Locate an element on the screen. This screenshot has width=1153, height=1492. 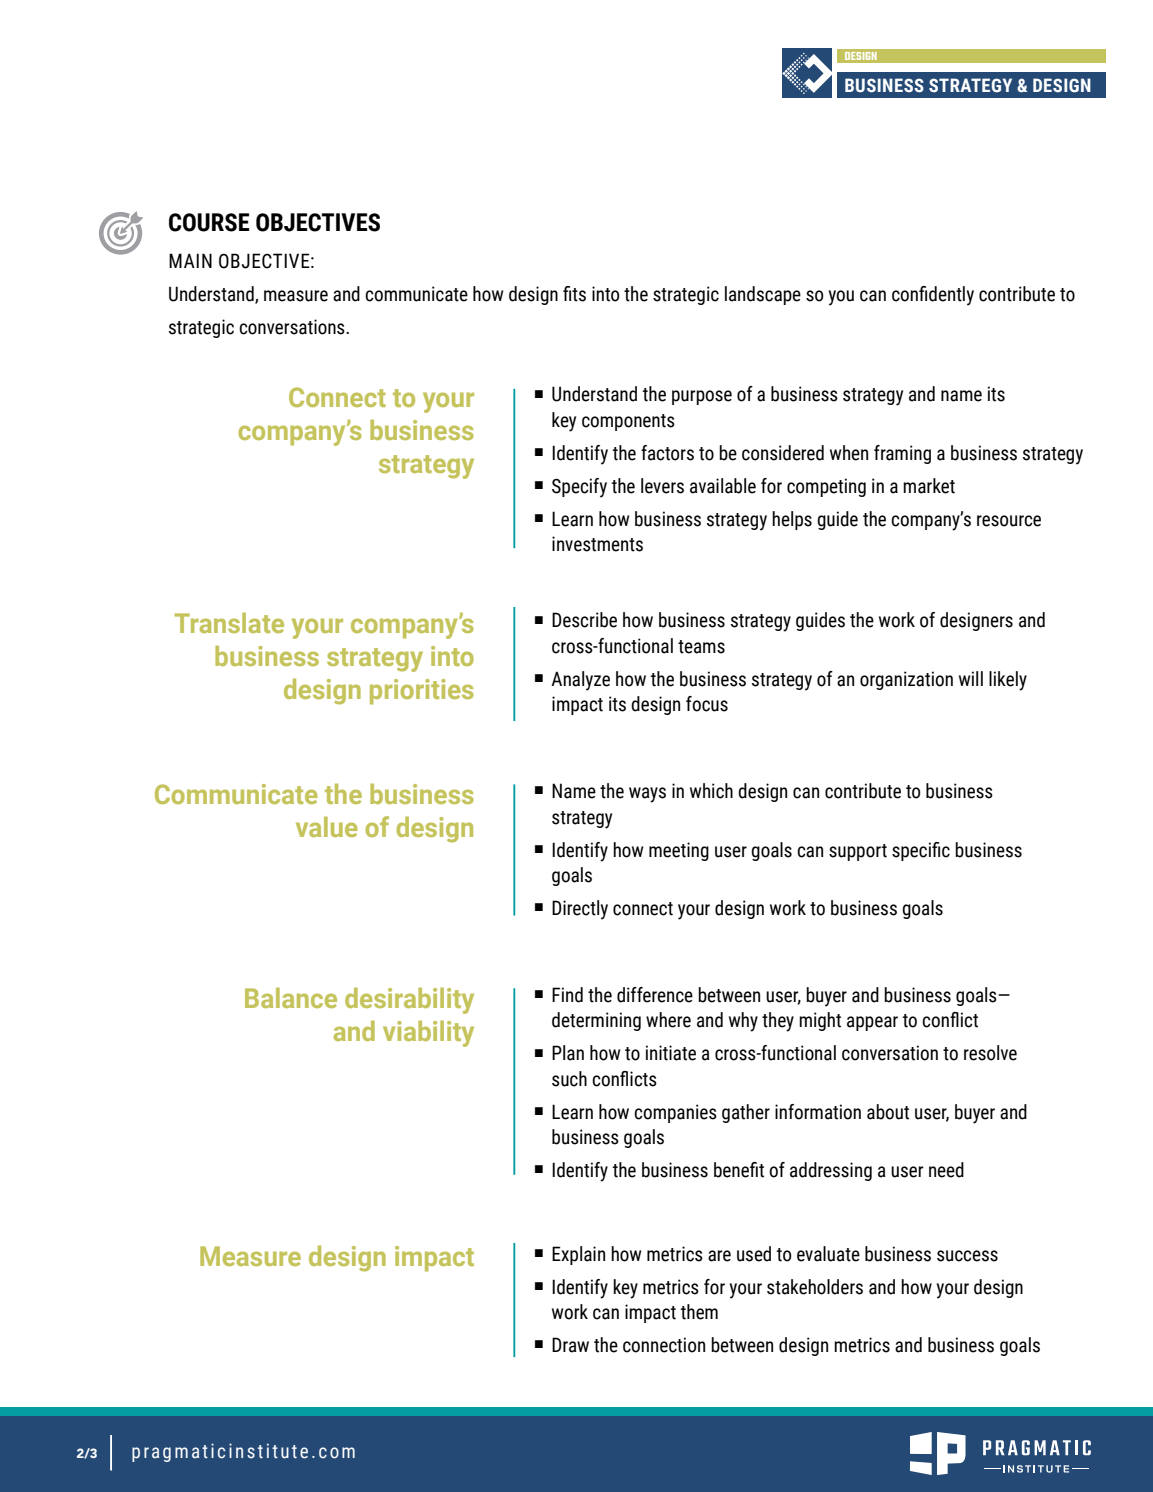
Draw is located at coordinates (570, 1345).
